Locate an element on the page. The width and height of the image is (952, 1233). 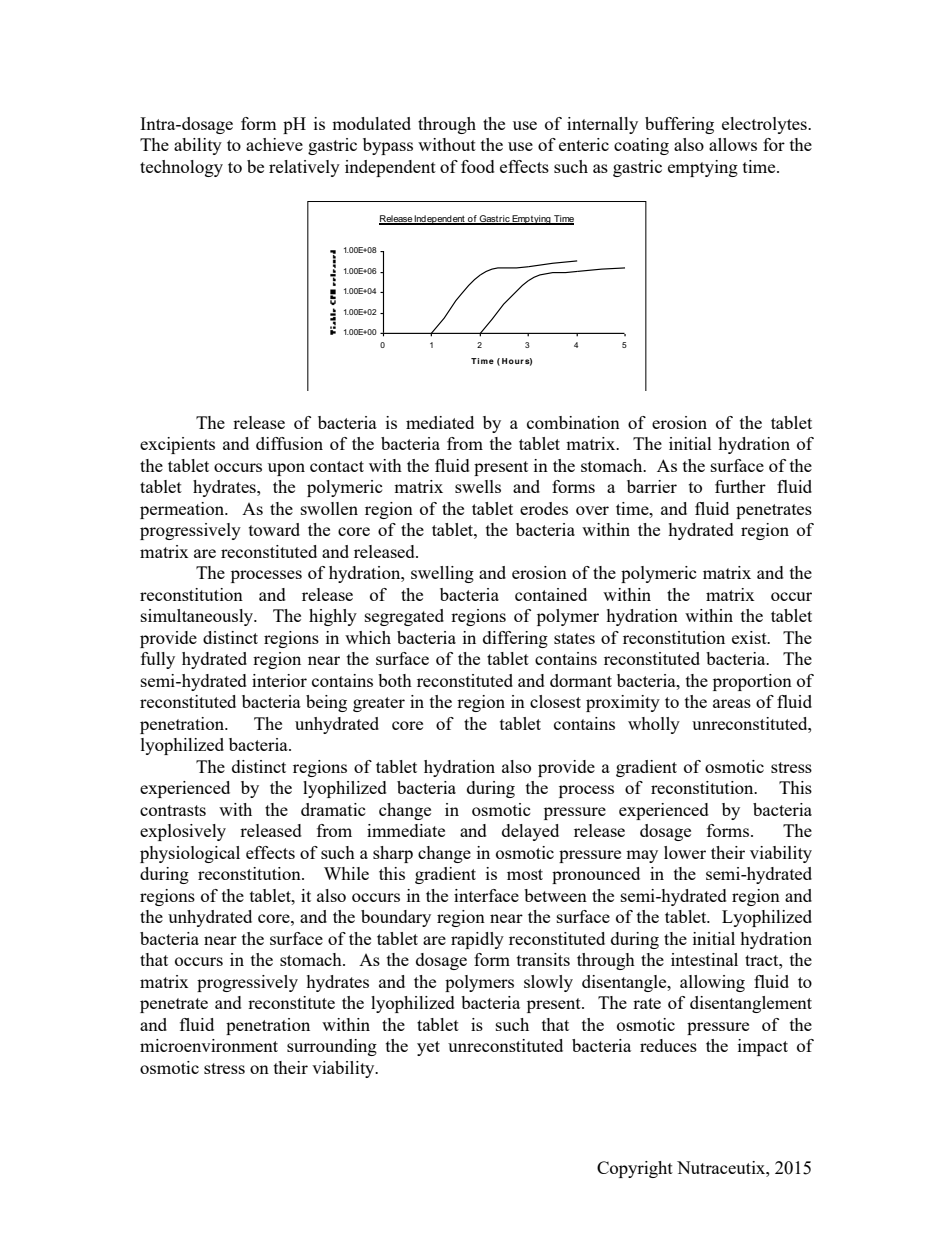
food is located at coordinates (478, 166).
